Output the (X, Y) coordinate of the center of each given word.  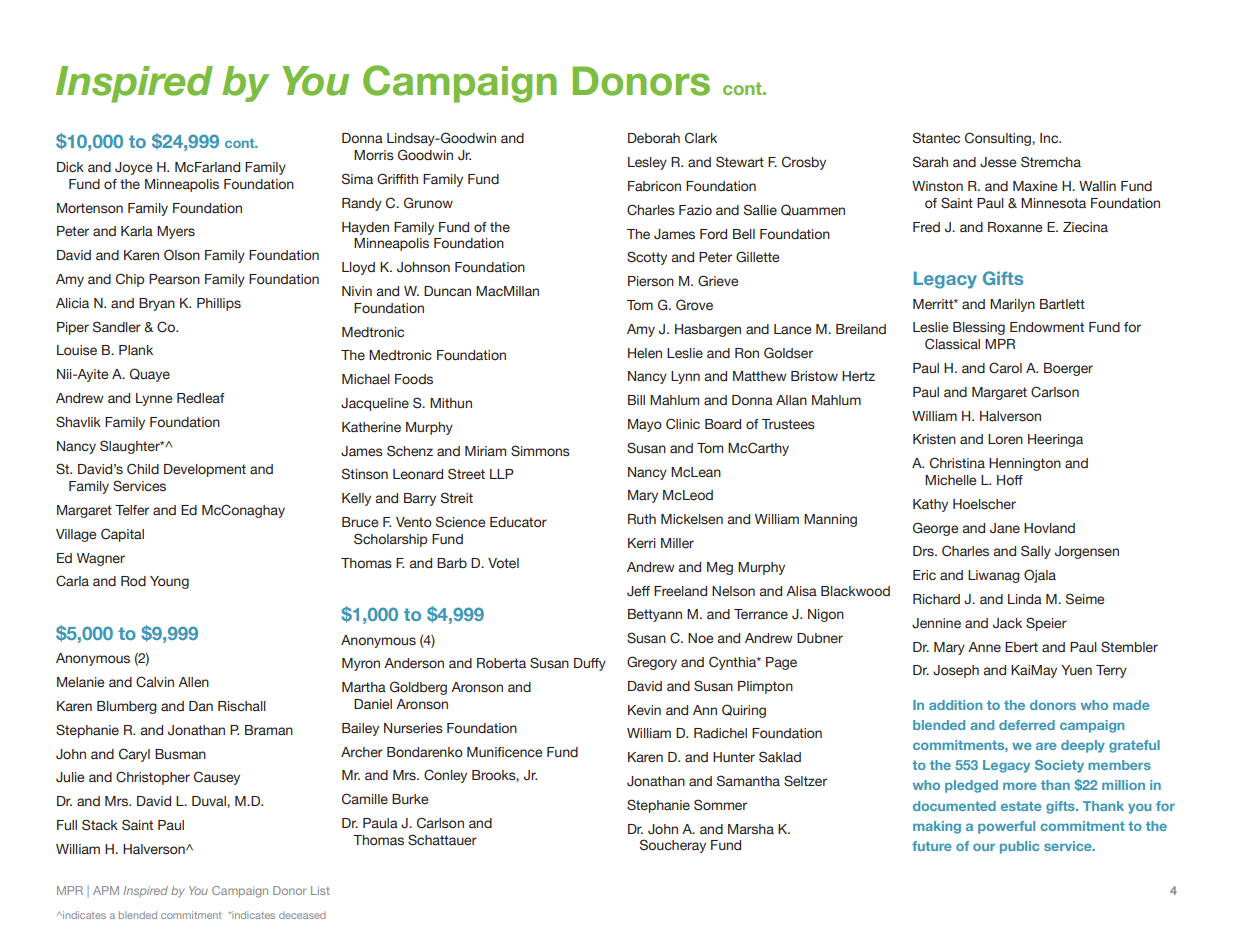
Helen (645, 353)
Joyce (133, 168)
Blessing (979, 328)
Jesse (998, 162)
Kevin (644, 710)
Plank (136, 350)
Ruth (642, 519)
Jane (1005, 528)
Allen (193, 682)
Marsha (751, 829)
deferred (1027, 725)
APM (106, 890)
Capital (122, 535)
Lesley (647, 163)
